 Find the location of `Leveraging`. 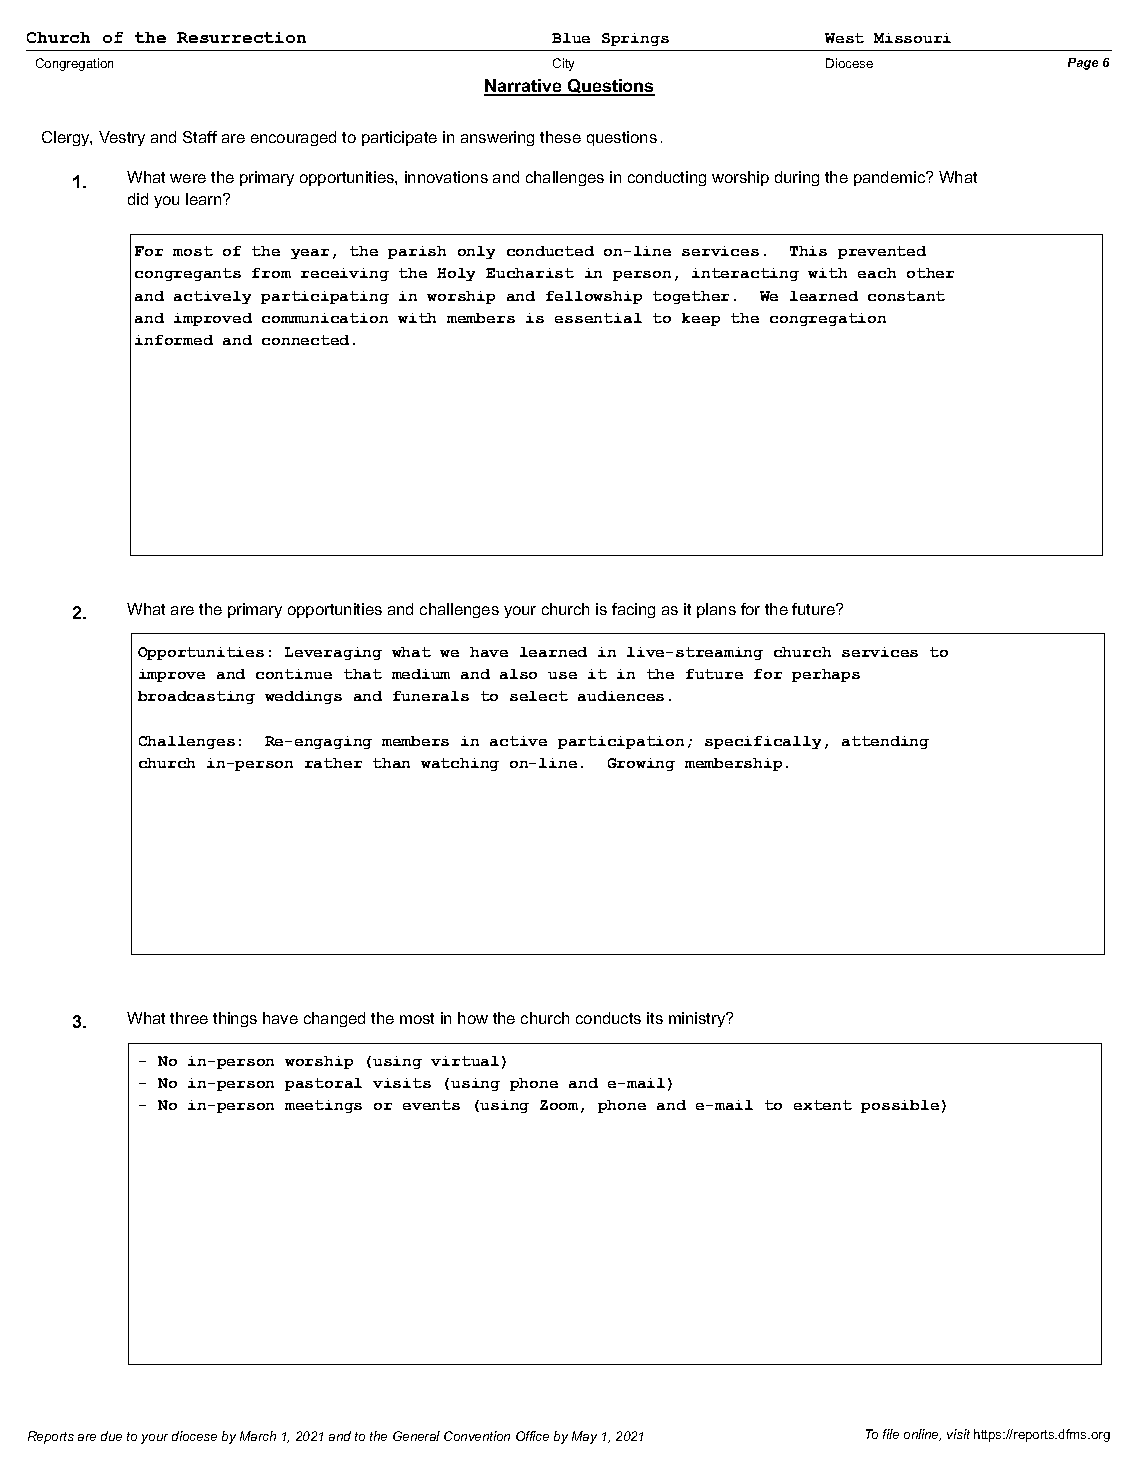

Leveraging is located at coordinates (333, 653).
